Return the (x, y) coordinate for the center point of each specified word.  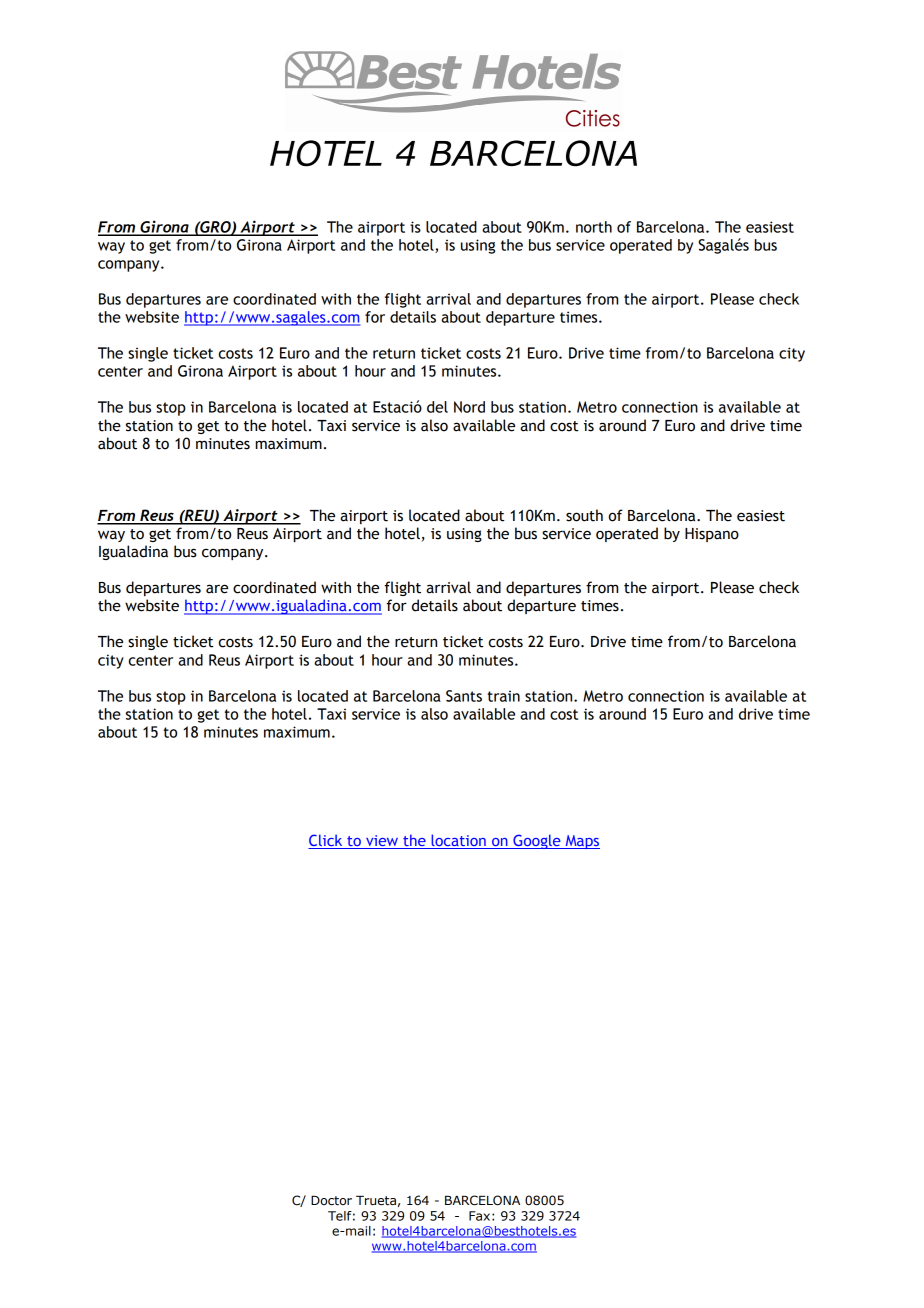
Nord (469, 407)
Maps (581, 842)
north (594, 227)
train (503, 696)
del (437, 407)
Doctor (331, 1201)
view (382, 840)
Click (325, 840)
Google (537, 841)
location (458, 840)
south (584, 515)
